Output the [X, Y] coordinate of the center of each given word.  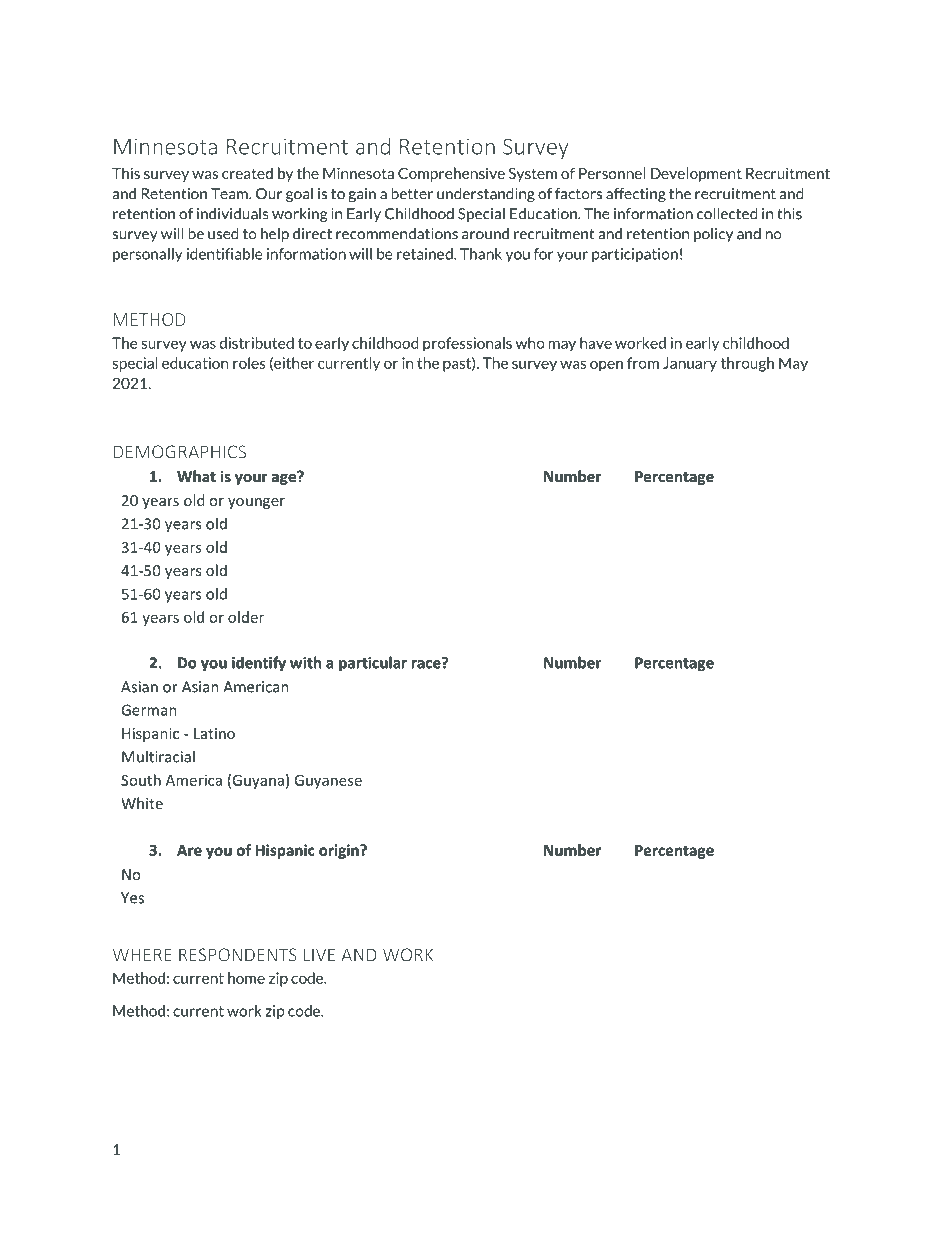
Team [230, 194]
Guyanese [328, 782]
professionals [467, 344]
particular [373, 664]
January [690, 364]
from [643, 363]
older [246, 617]
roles [249, 363]
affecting [636, 195]
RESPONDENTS [238, 955]
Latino [214, 733]
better [412, 194]
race [427, 663]
